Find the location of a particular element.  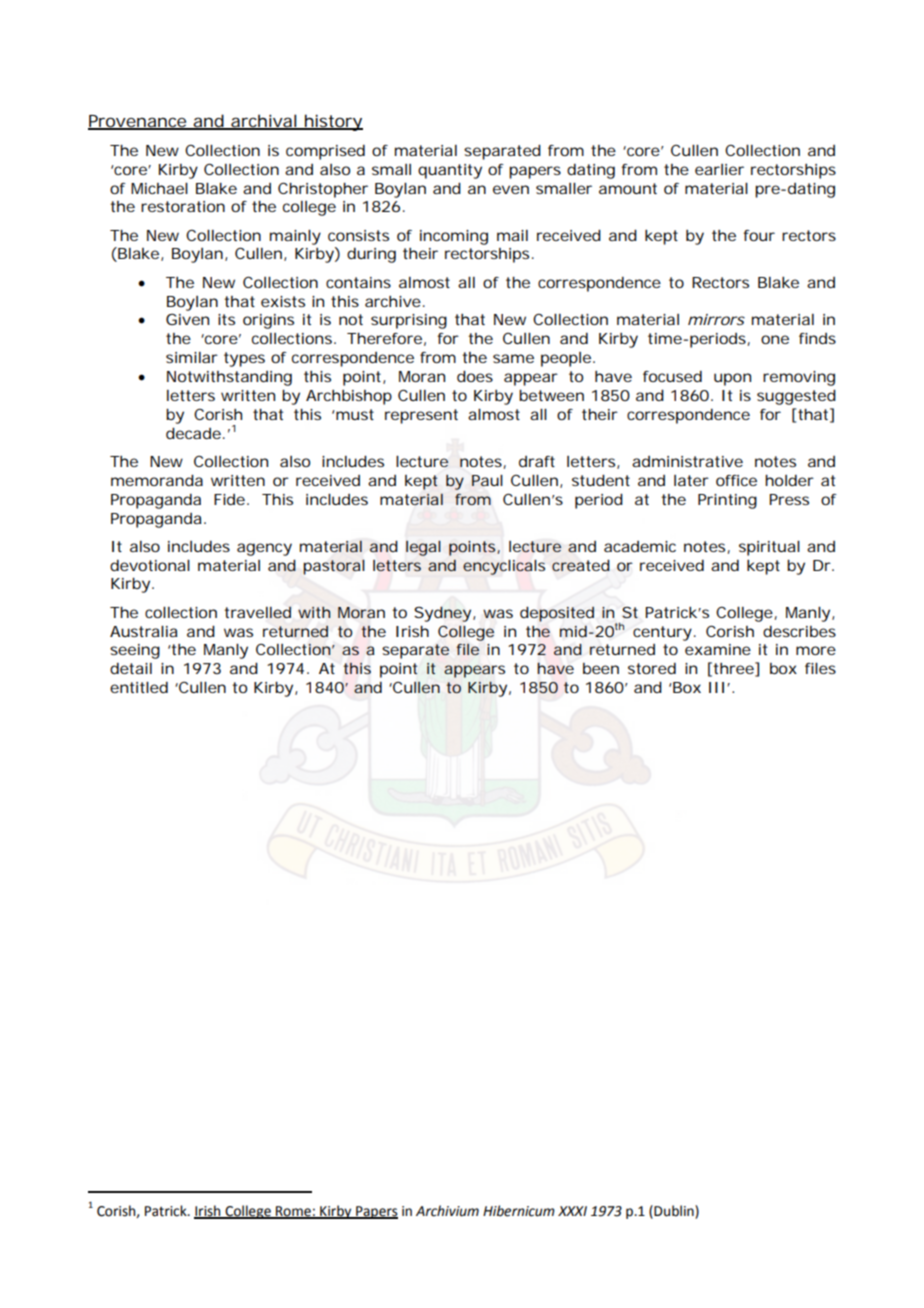

archival is located at coordinates (264, 122).
